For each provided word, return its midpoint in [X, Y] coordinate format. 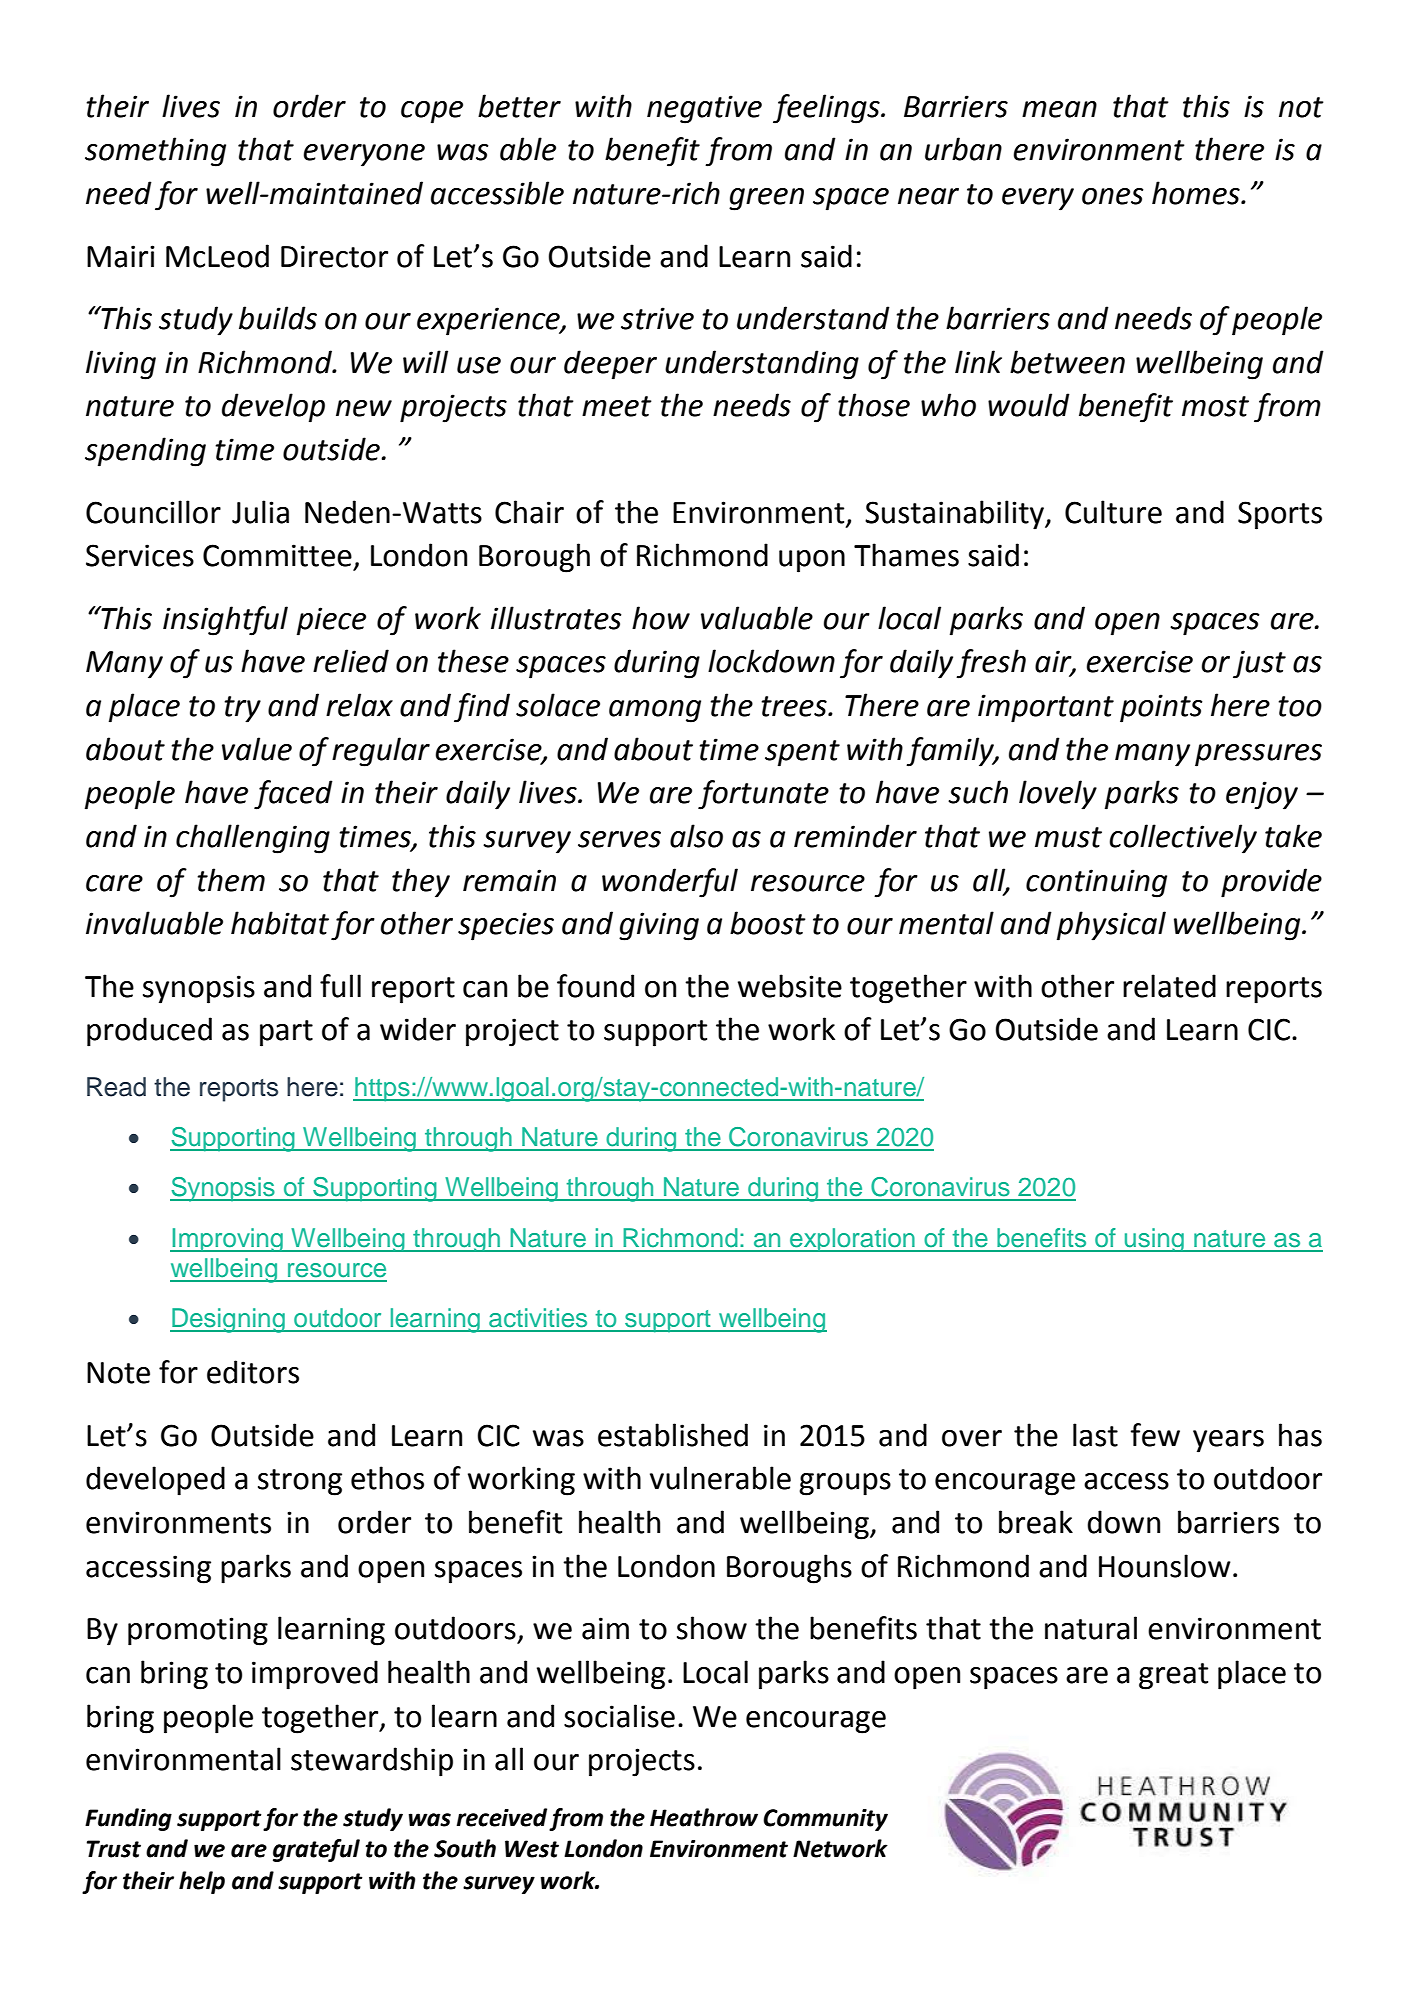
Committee [277, 555]
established [673, 1435]
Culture [1113, 512]
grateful [316, 1850]
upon [812, 561]
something [155, 152]
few [1155, 1435]
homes [1197, 193]
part [286, 1033]
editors [253, 1372]
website [790, 986]
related [1169, 986]
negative [704, 109]
